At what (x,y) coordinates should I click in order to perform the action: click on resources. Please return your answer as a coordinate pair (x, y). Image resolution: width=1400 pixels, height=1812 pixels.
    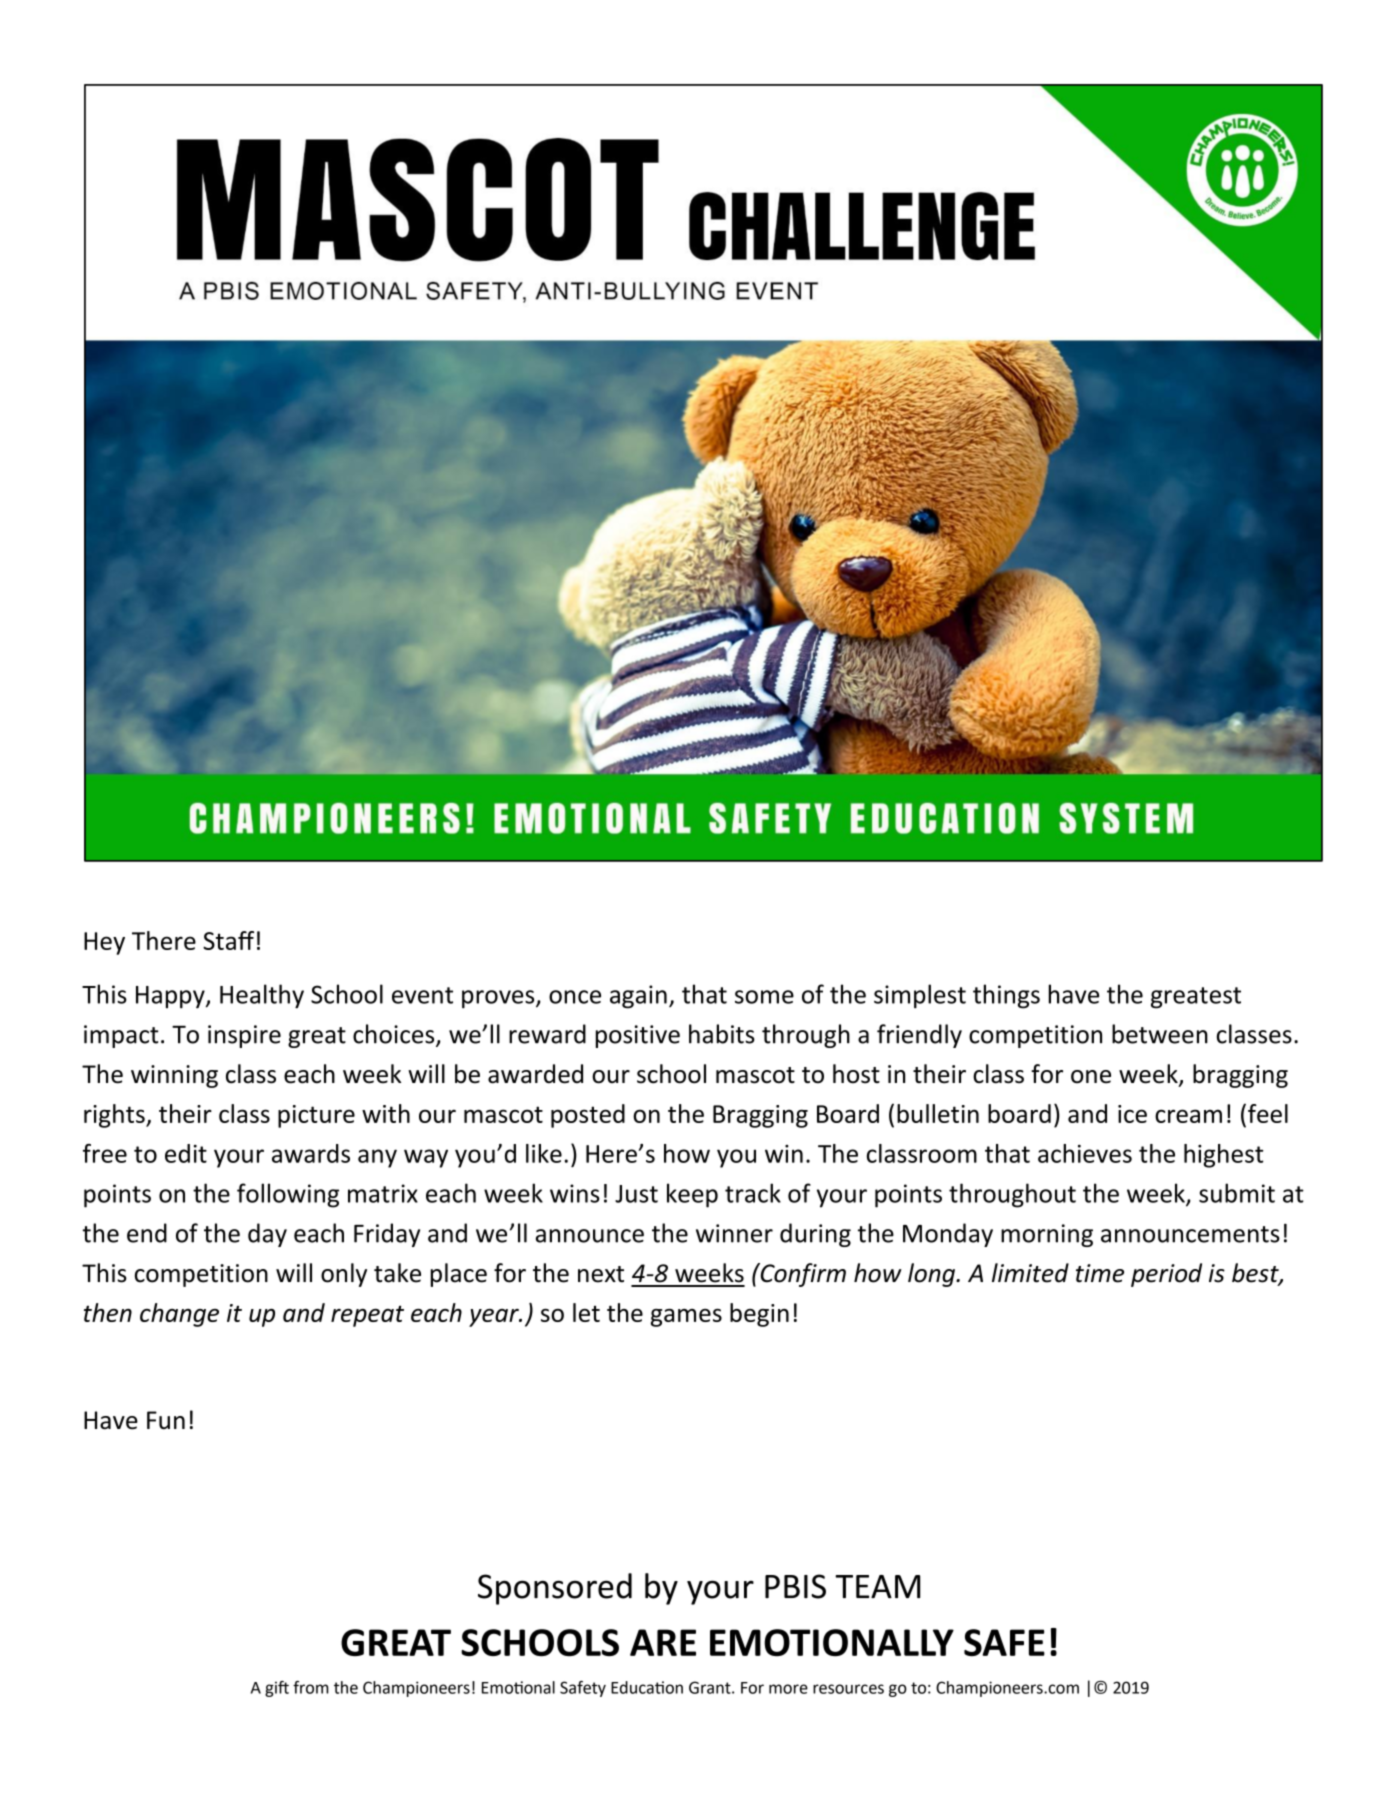
    Looking at the image, I should click on (848, 1689).
